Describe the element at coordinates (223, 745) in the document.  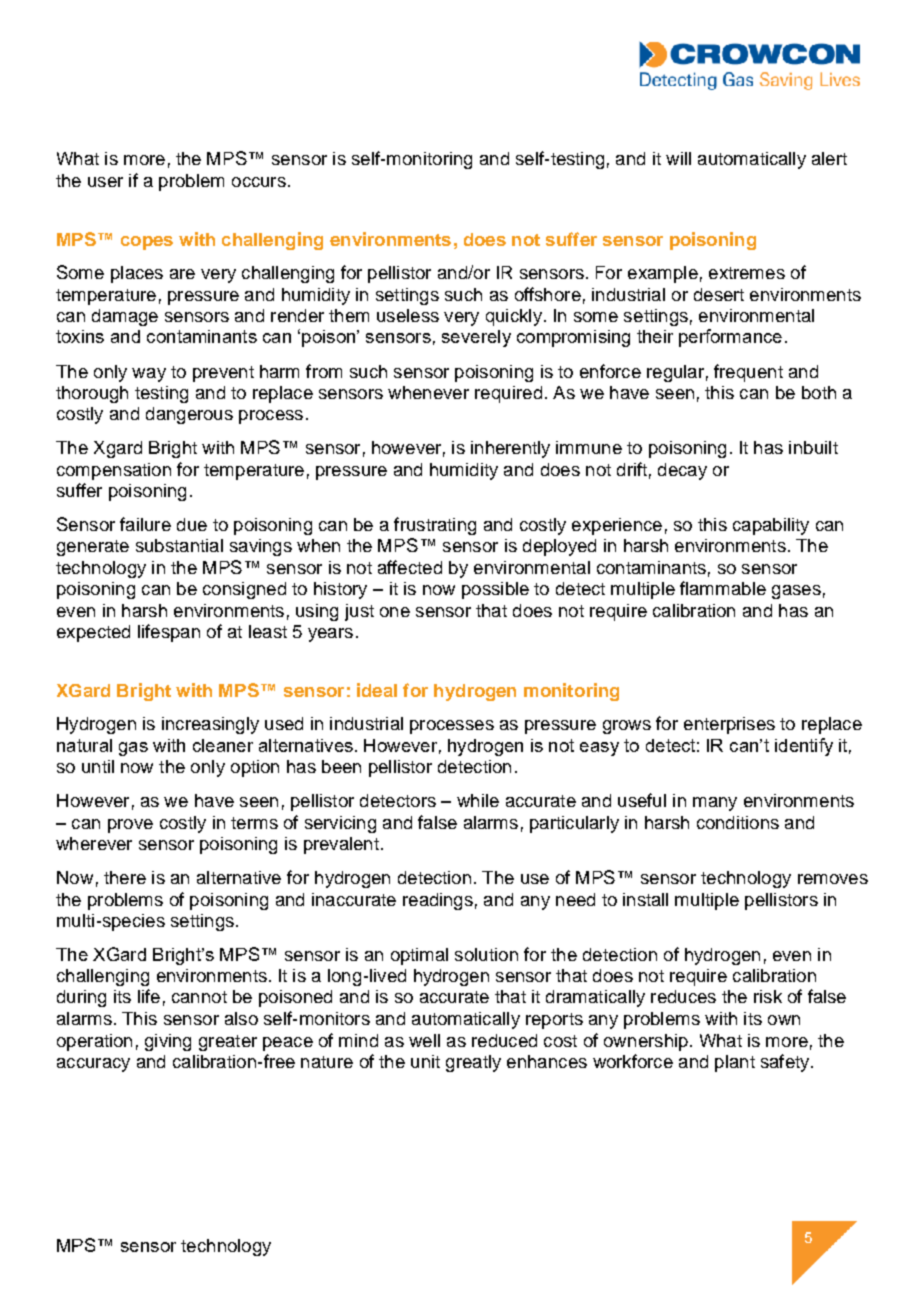
I see `cleaner` at that location.
